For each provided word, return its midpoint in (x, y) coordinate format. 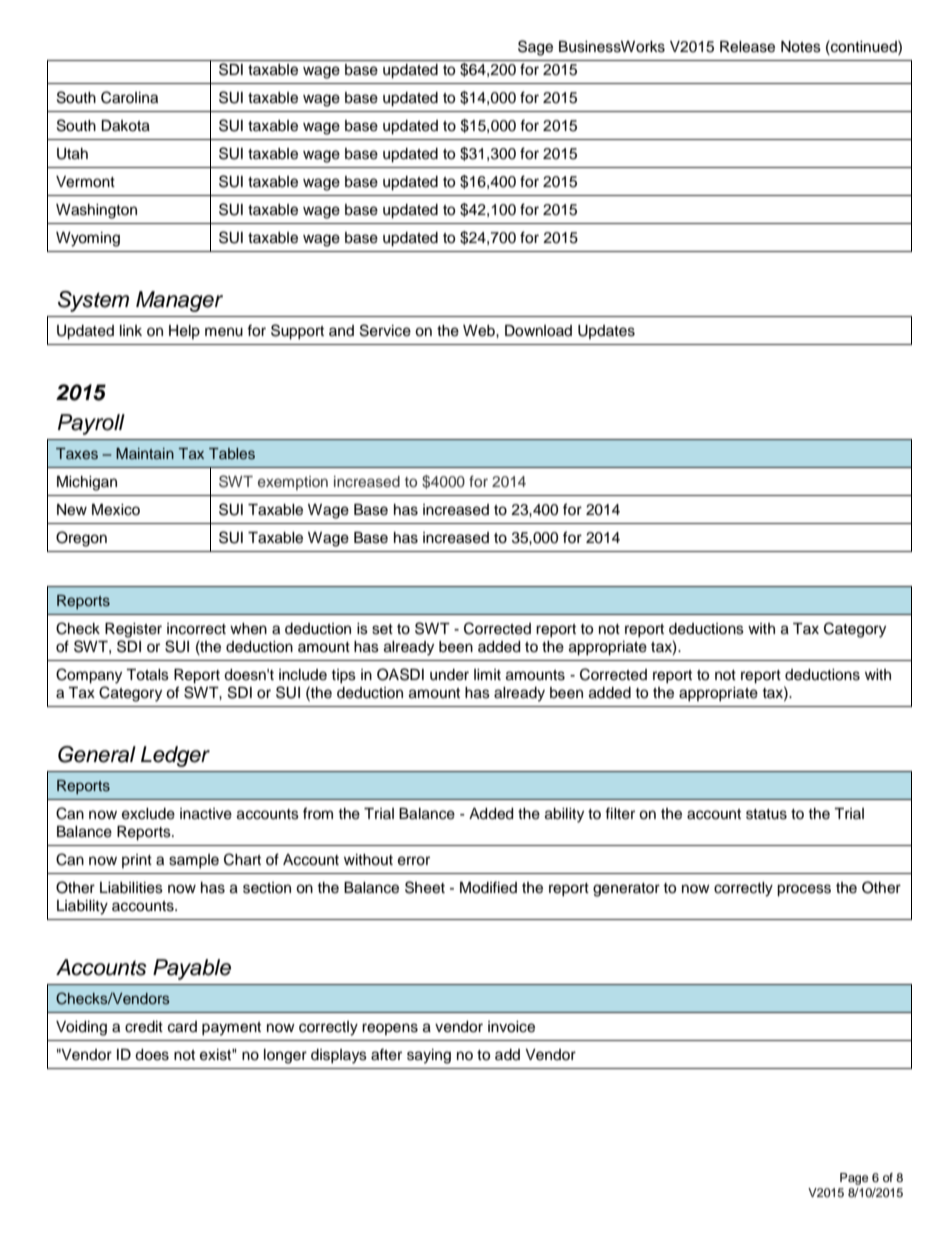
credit (144, 1027)
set (382, 629)
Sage (535, 48)
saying (429, 1056)
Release (747, 47)
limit (487, 674)
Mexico (116, 510)
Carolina (129, 97)
